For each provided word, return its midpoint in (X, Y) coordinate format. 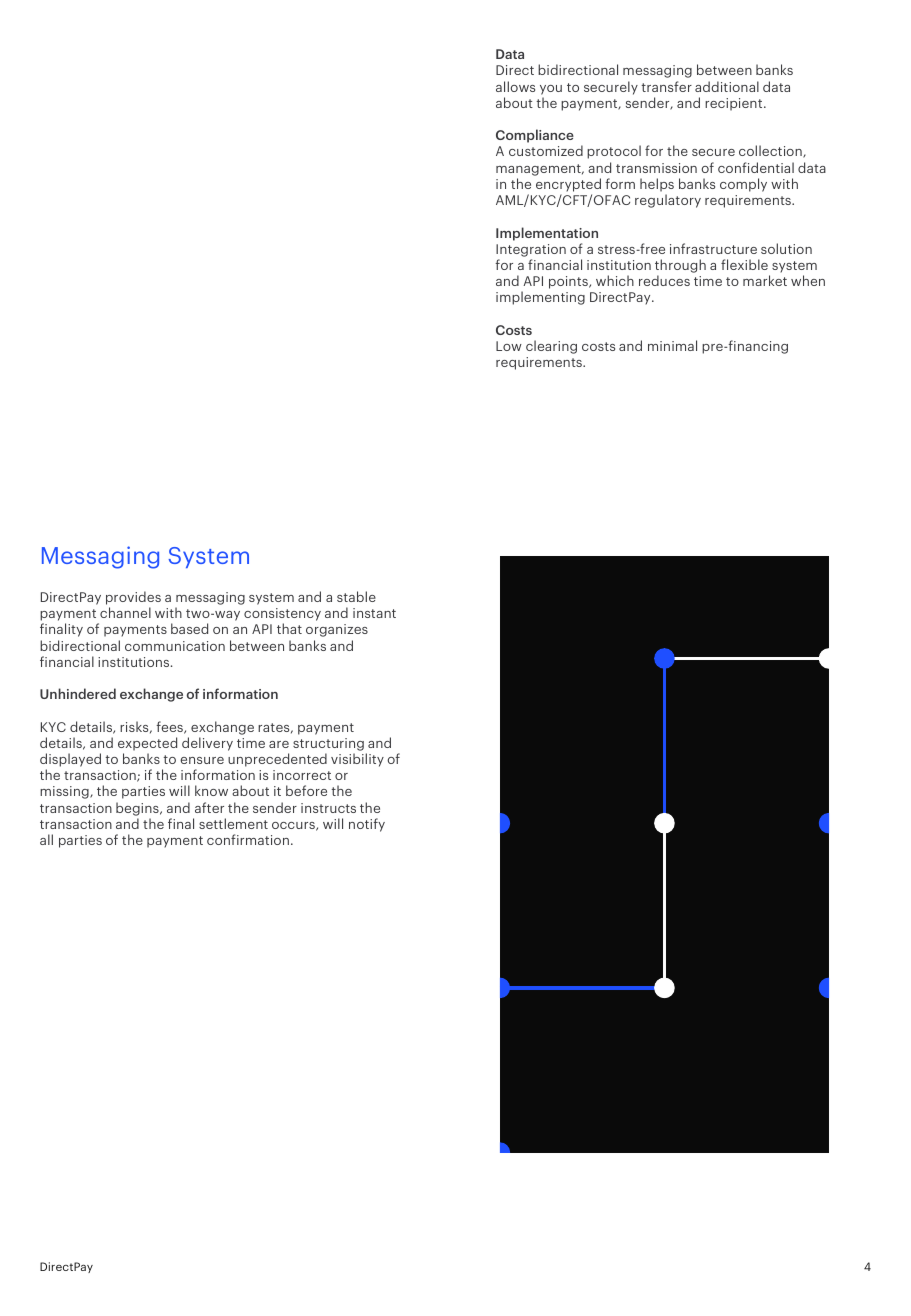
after (209, 807)
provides (133, 598)
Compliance (535, 136)
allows (515, 86)
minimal (672, 345)
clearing (551, 347)
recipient (735, 104)
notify (367, 825)
